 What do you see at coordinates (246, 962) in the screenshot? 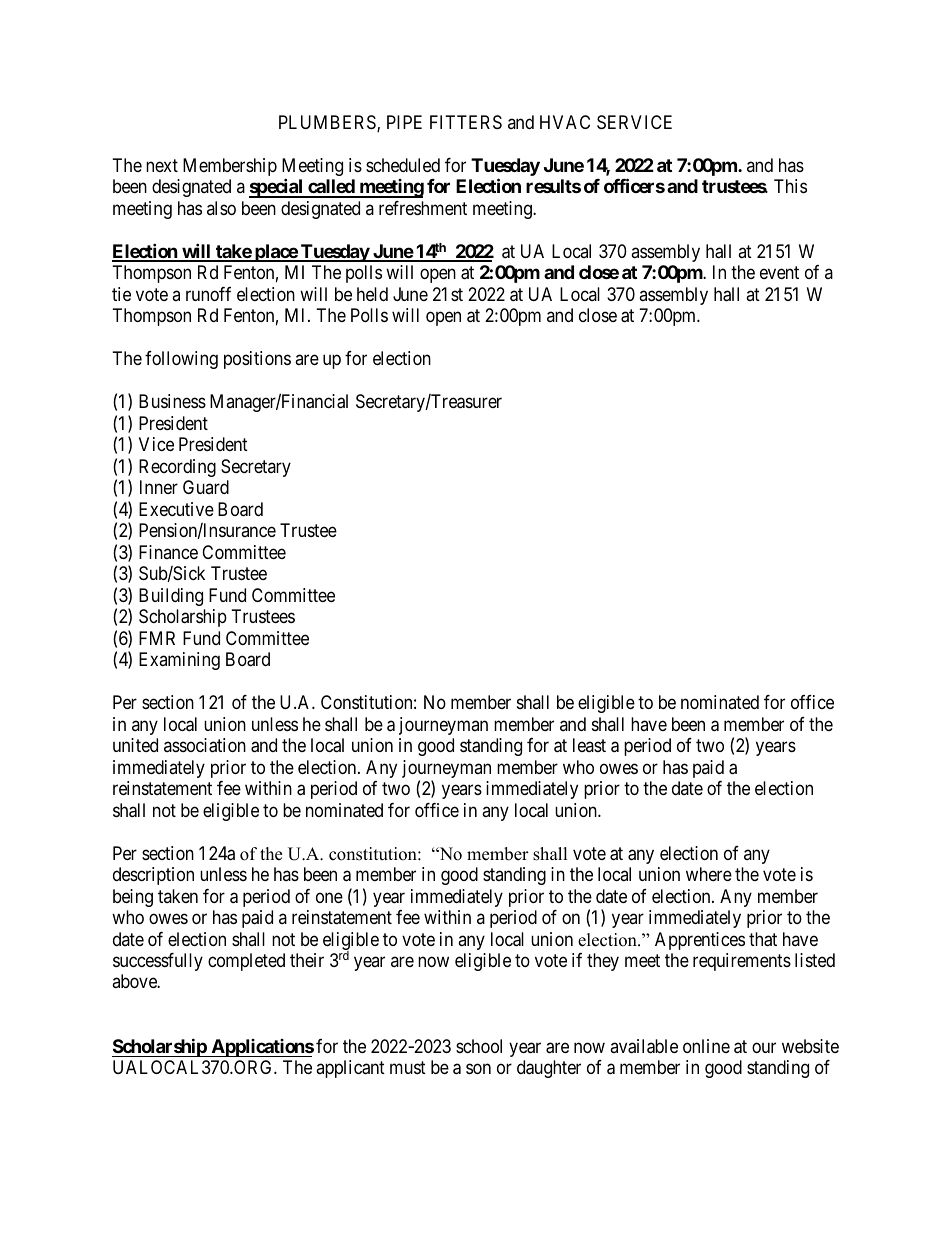
I see `completed` at bounding box center [246, 962].
